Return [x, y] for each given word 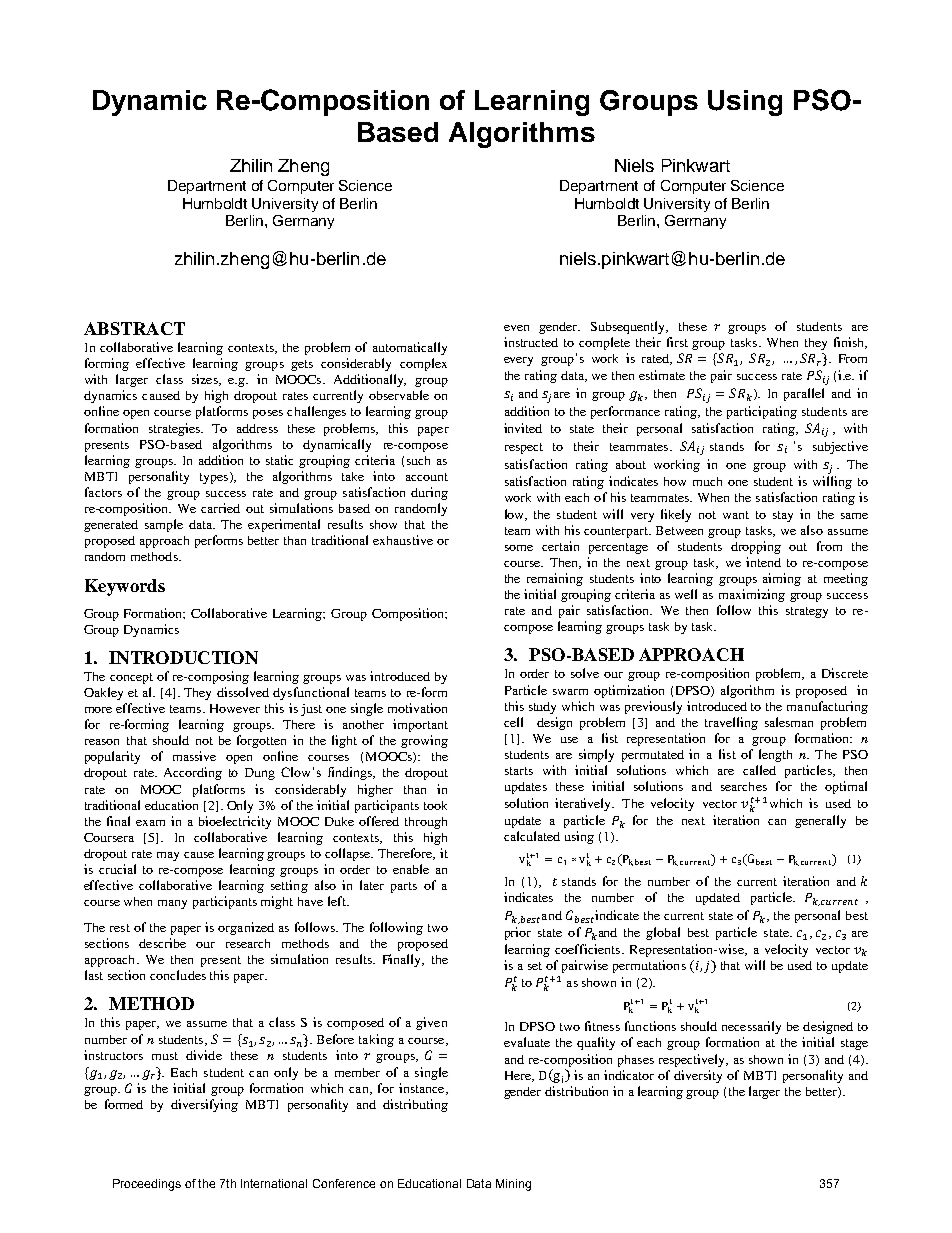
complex [423, 364]
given [431, 1023]
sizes [206, 380]
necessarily [751, 1027]
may [168, 856]
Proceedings [147, 1185]
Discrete [845, 673]
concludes [178, 975]
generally [820, 821]
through [426, 823]
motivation [417, 708]
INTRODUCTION [183, 657]
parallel [804, 394]
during [429, 493]
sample [164, 525]
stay [783, 516]
